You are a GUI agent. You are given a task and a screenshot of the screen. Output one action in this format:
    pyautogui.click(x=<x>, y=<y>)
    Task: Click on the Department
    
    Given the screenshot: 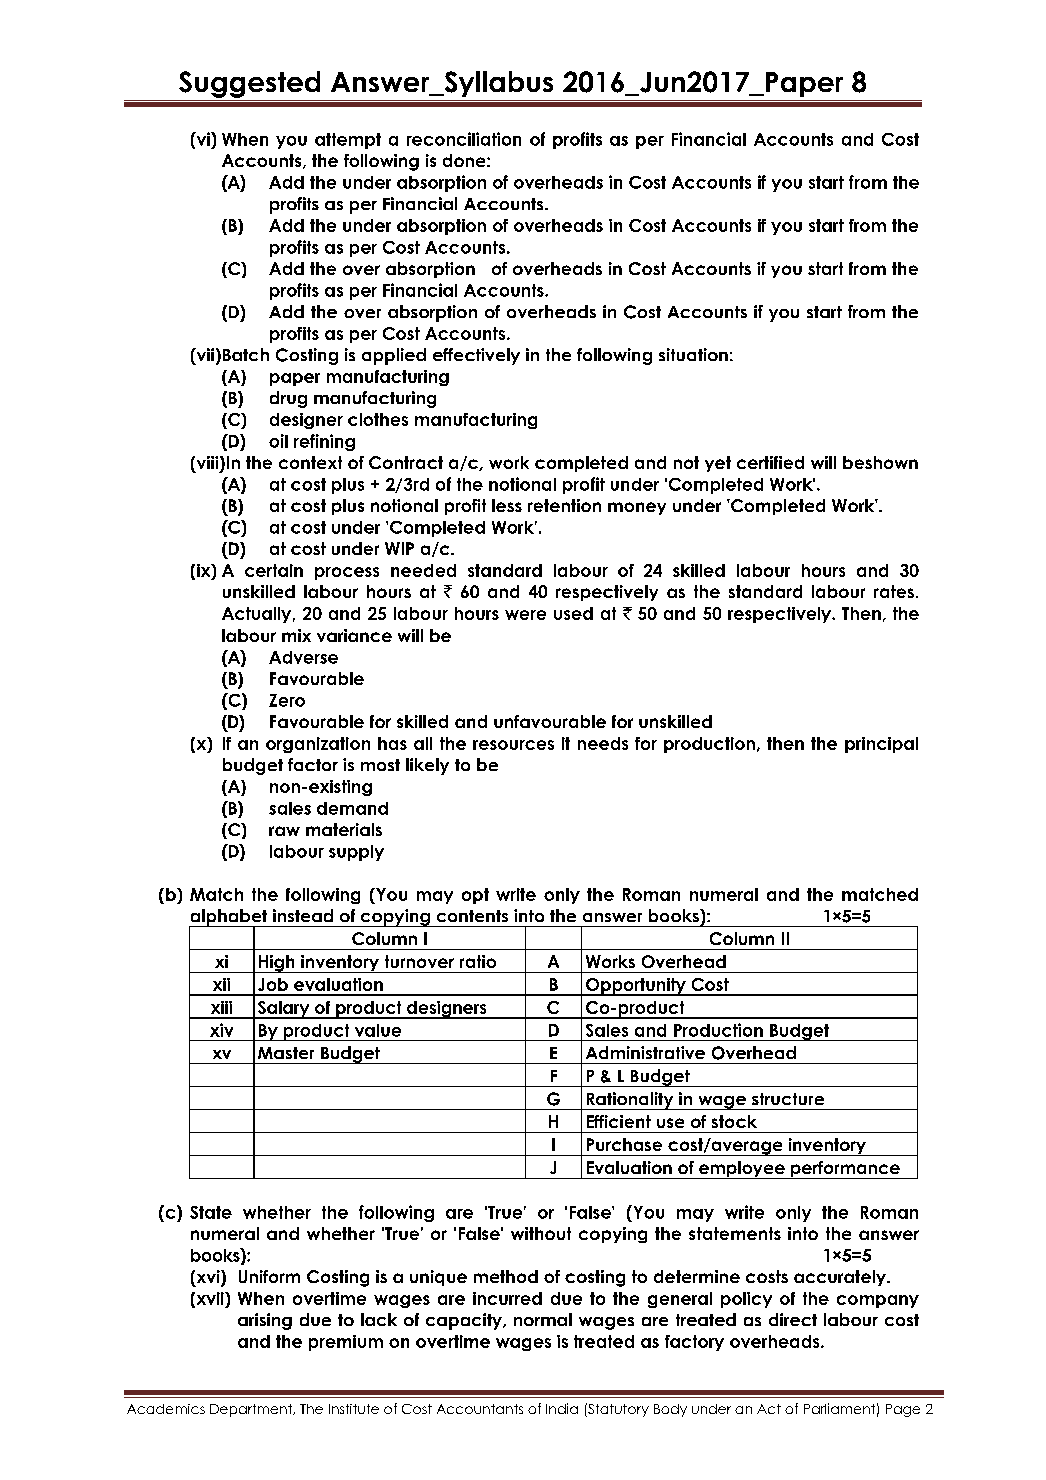 What is the action you would take?
    pyautogui.click(x=252, y=1410)
